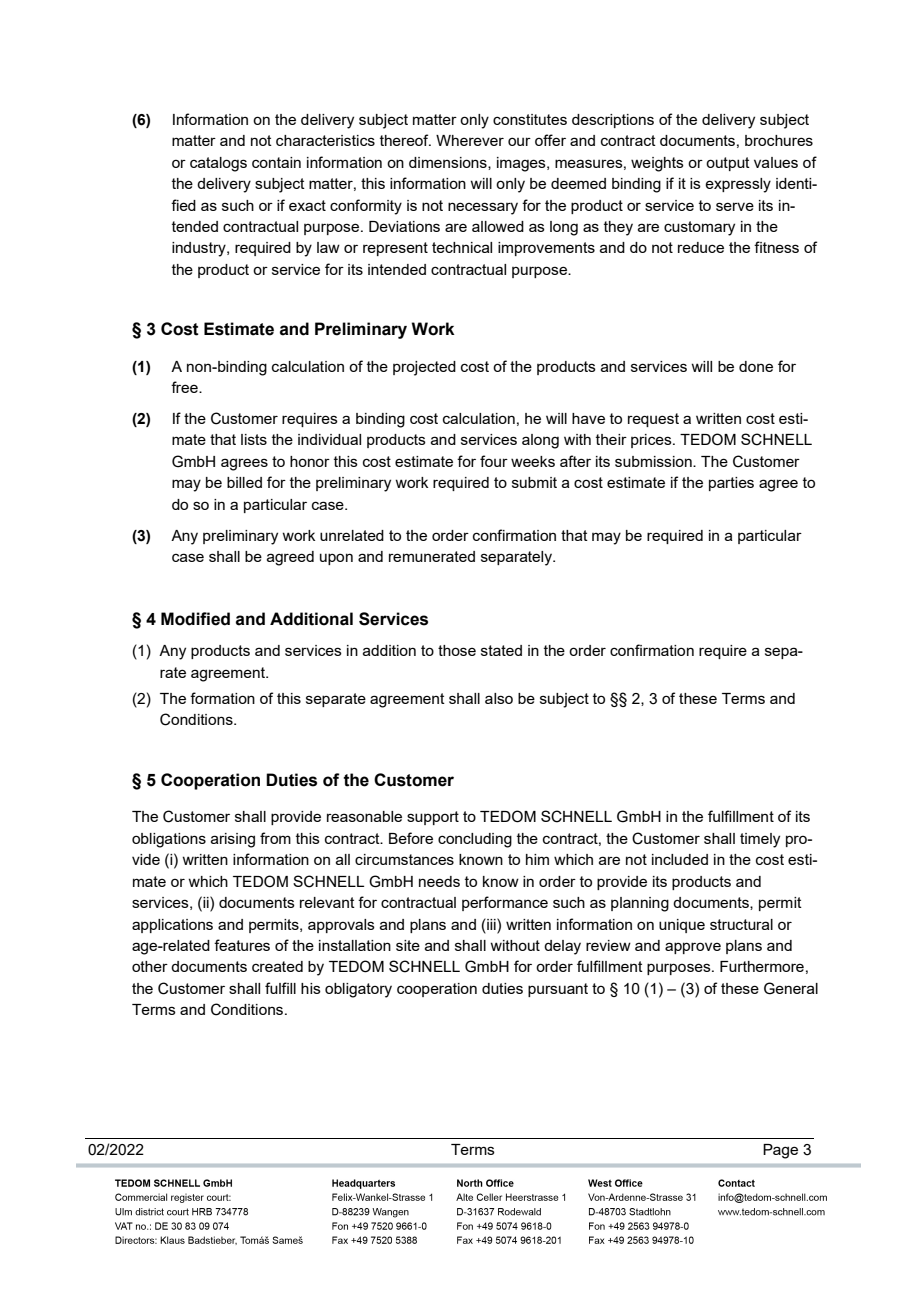  I want to click on timely, so click(760, 840).
